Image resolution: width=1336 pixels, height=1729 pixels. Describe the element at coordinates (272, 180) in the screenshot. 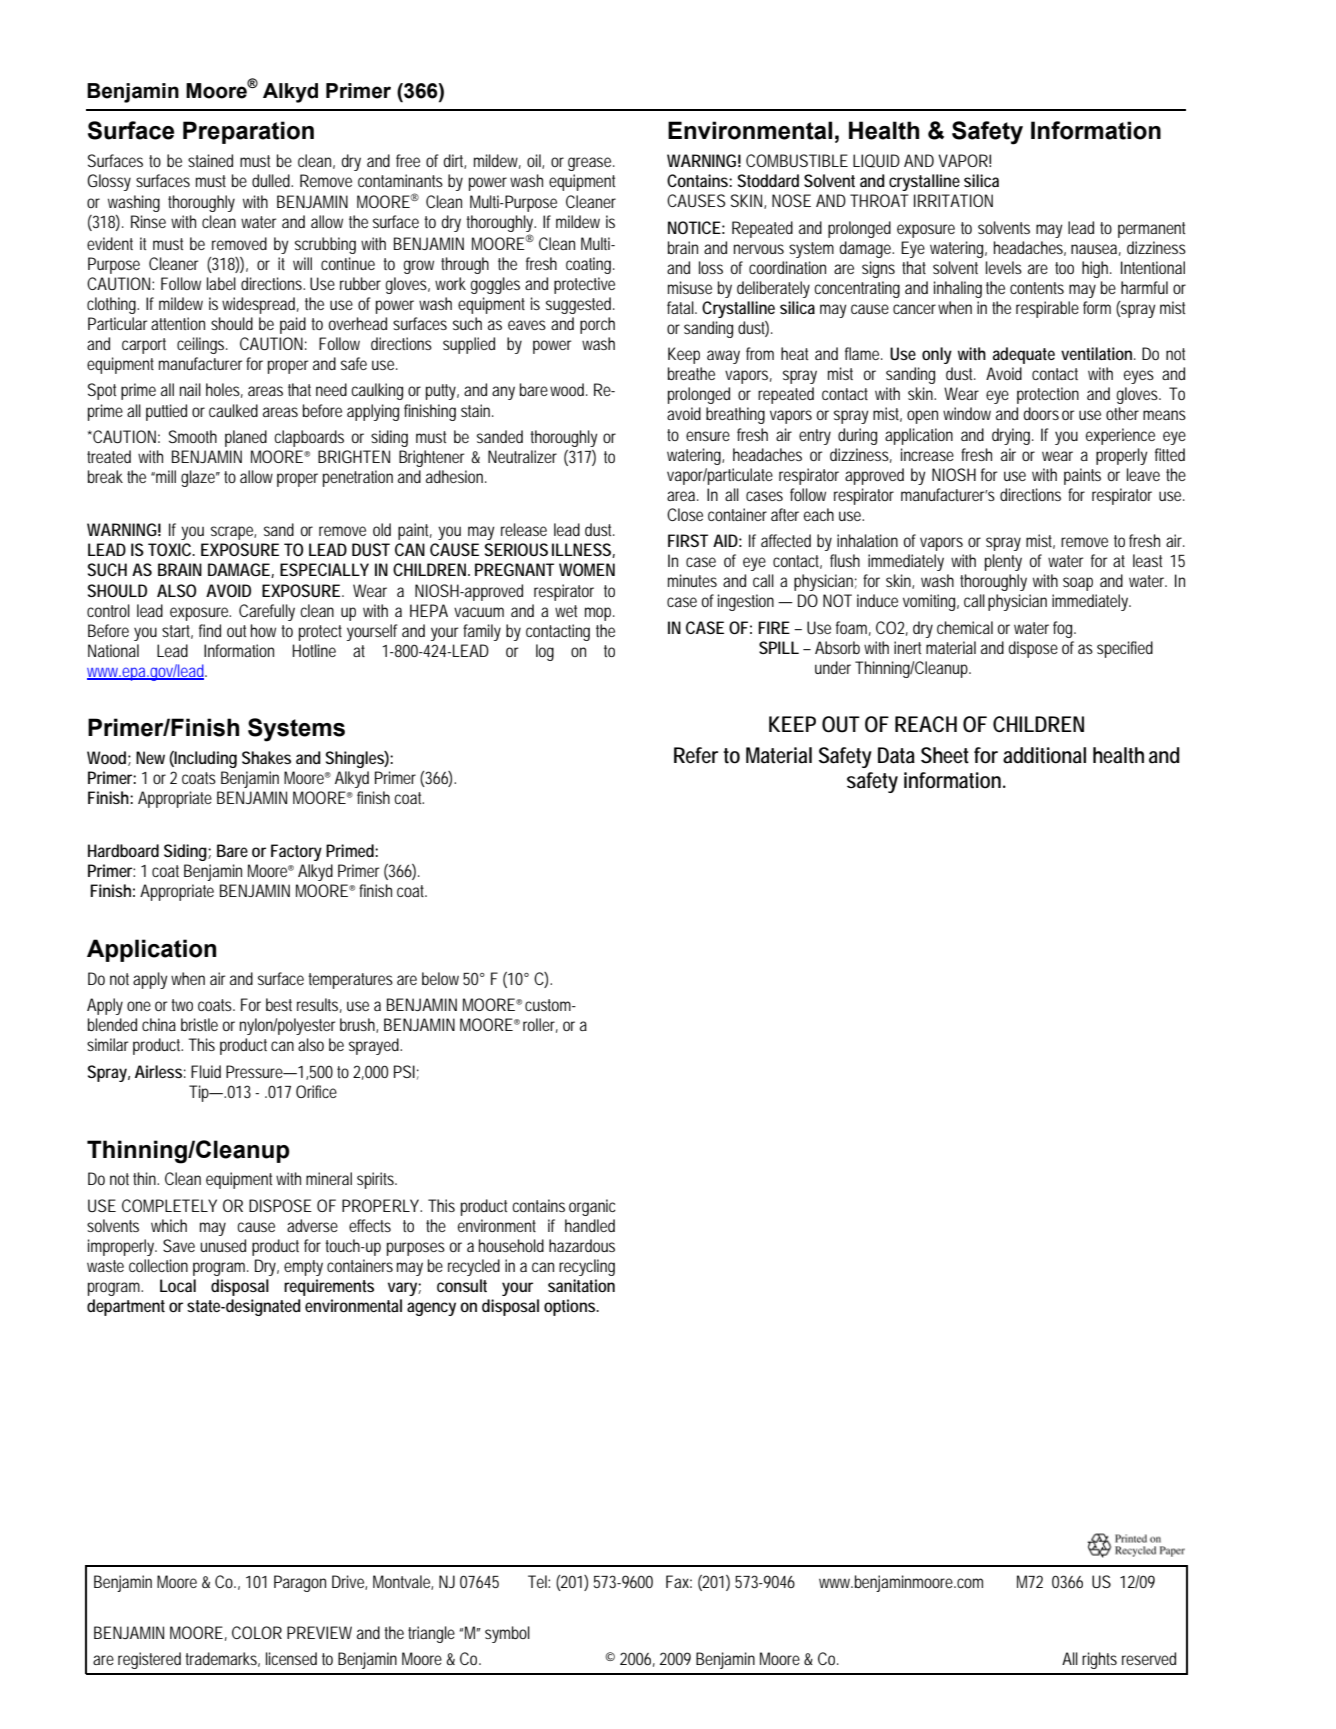

I see `dulled` at that location.
